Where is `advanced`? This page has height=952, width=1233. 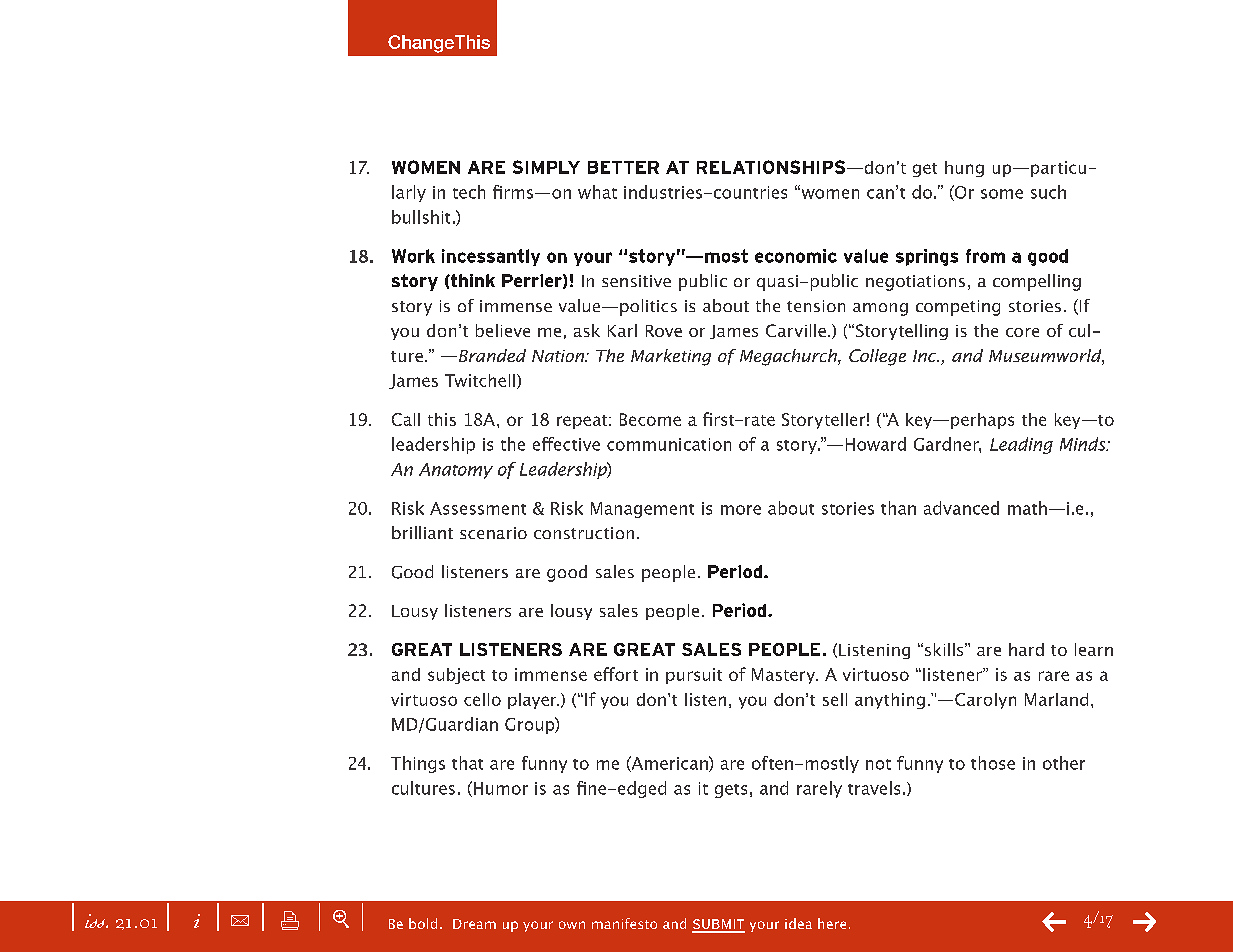 advanced is located at coordinates (961, 508).
